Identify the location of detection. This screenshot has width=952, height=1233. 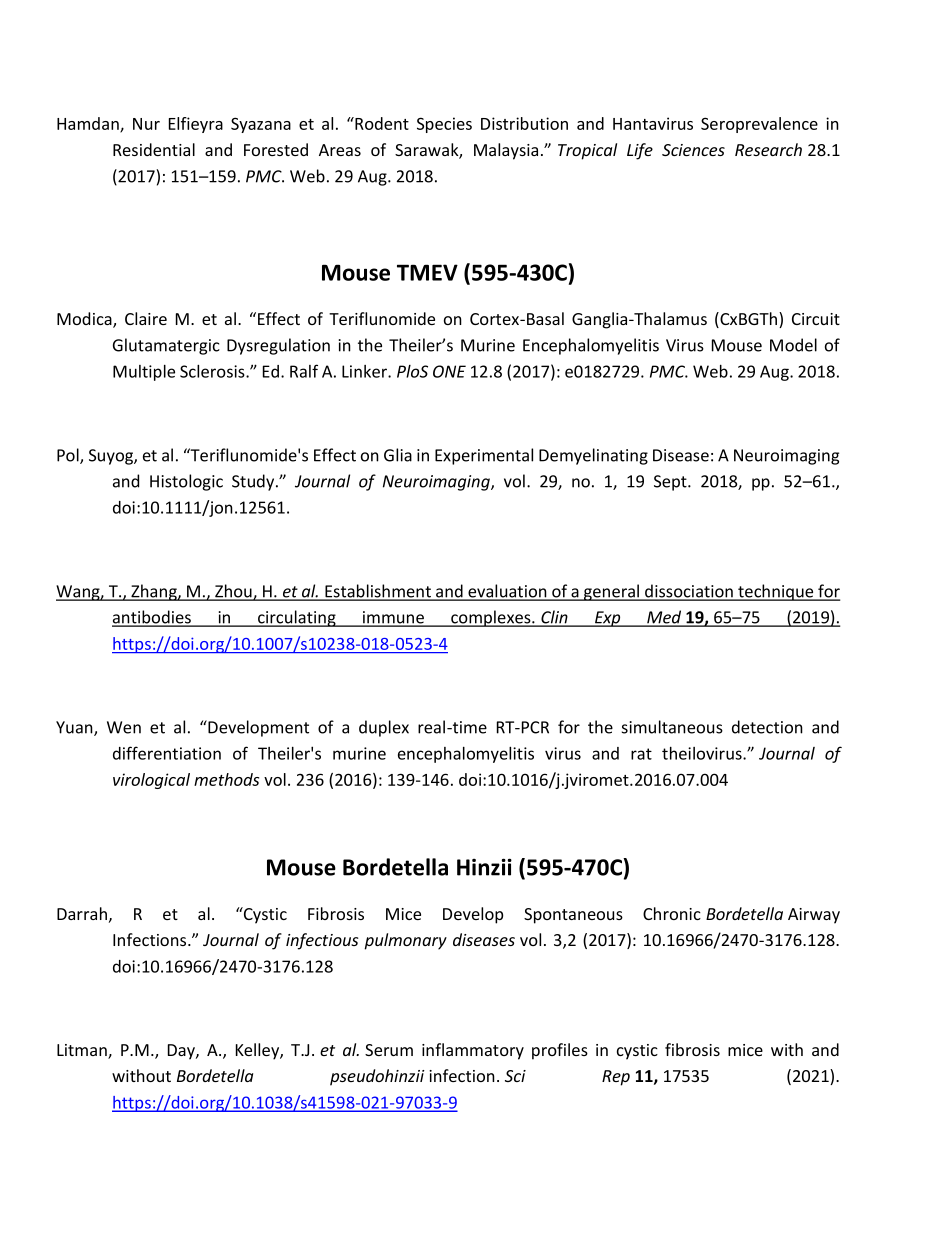
(767, 727).
